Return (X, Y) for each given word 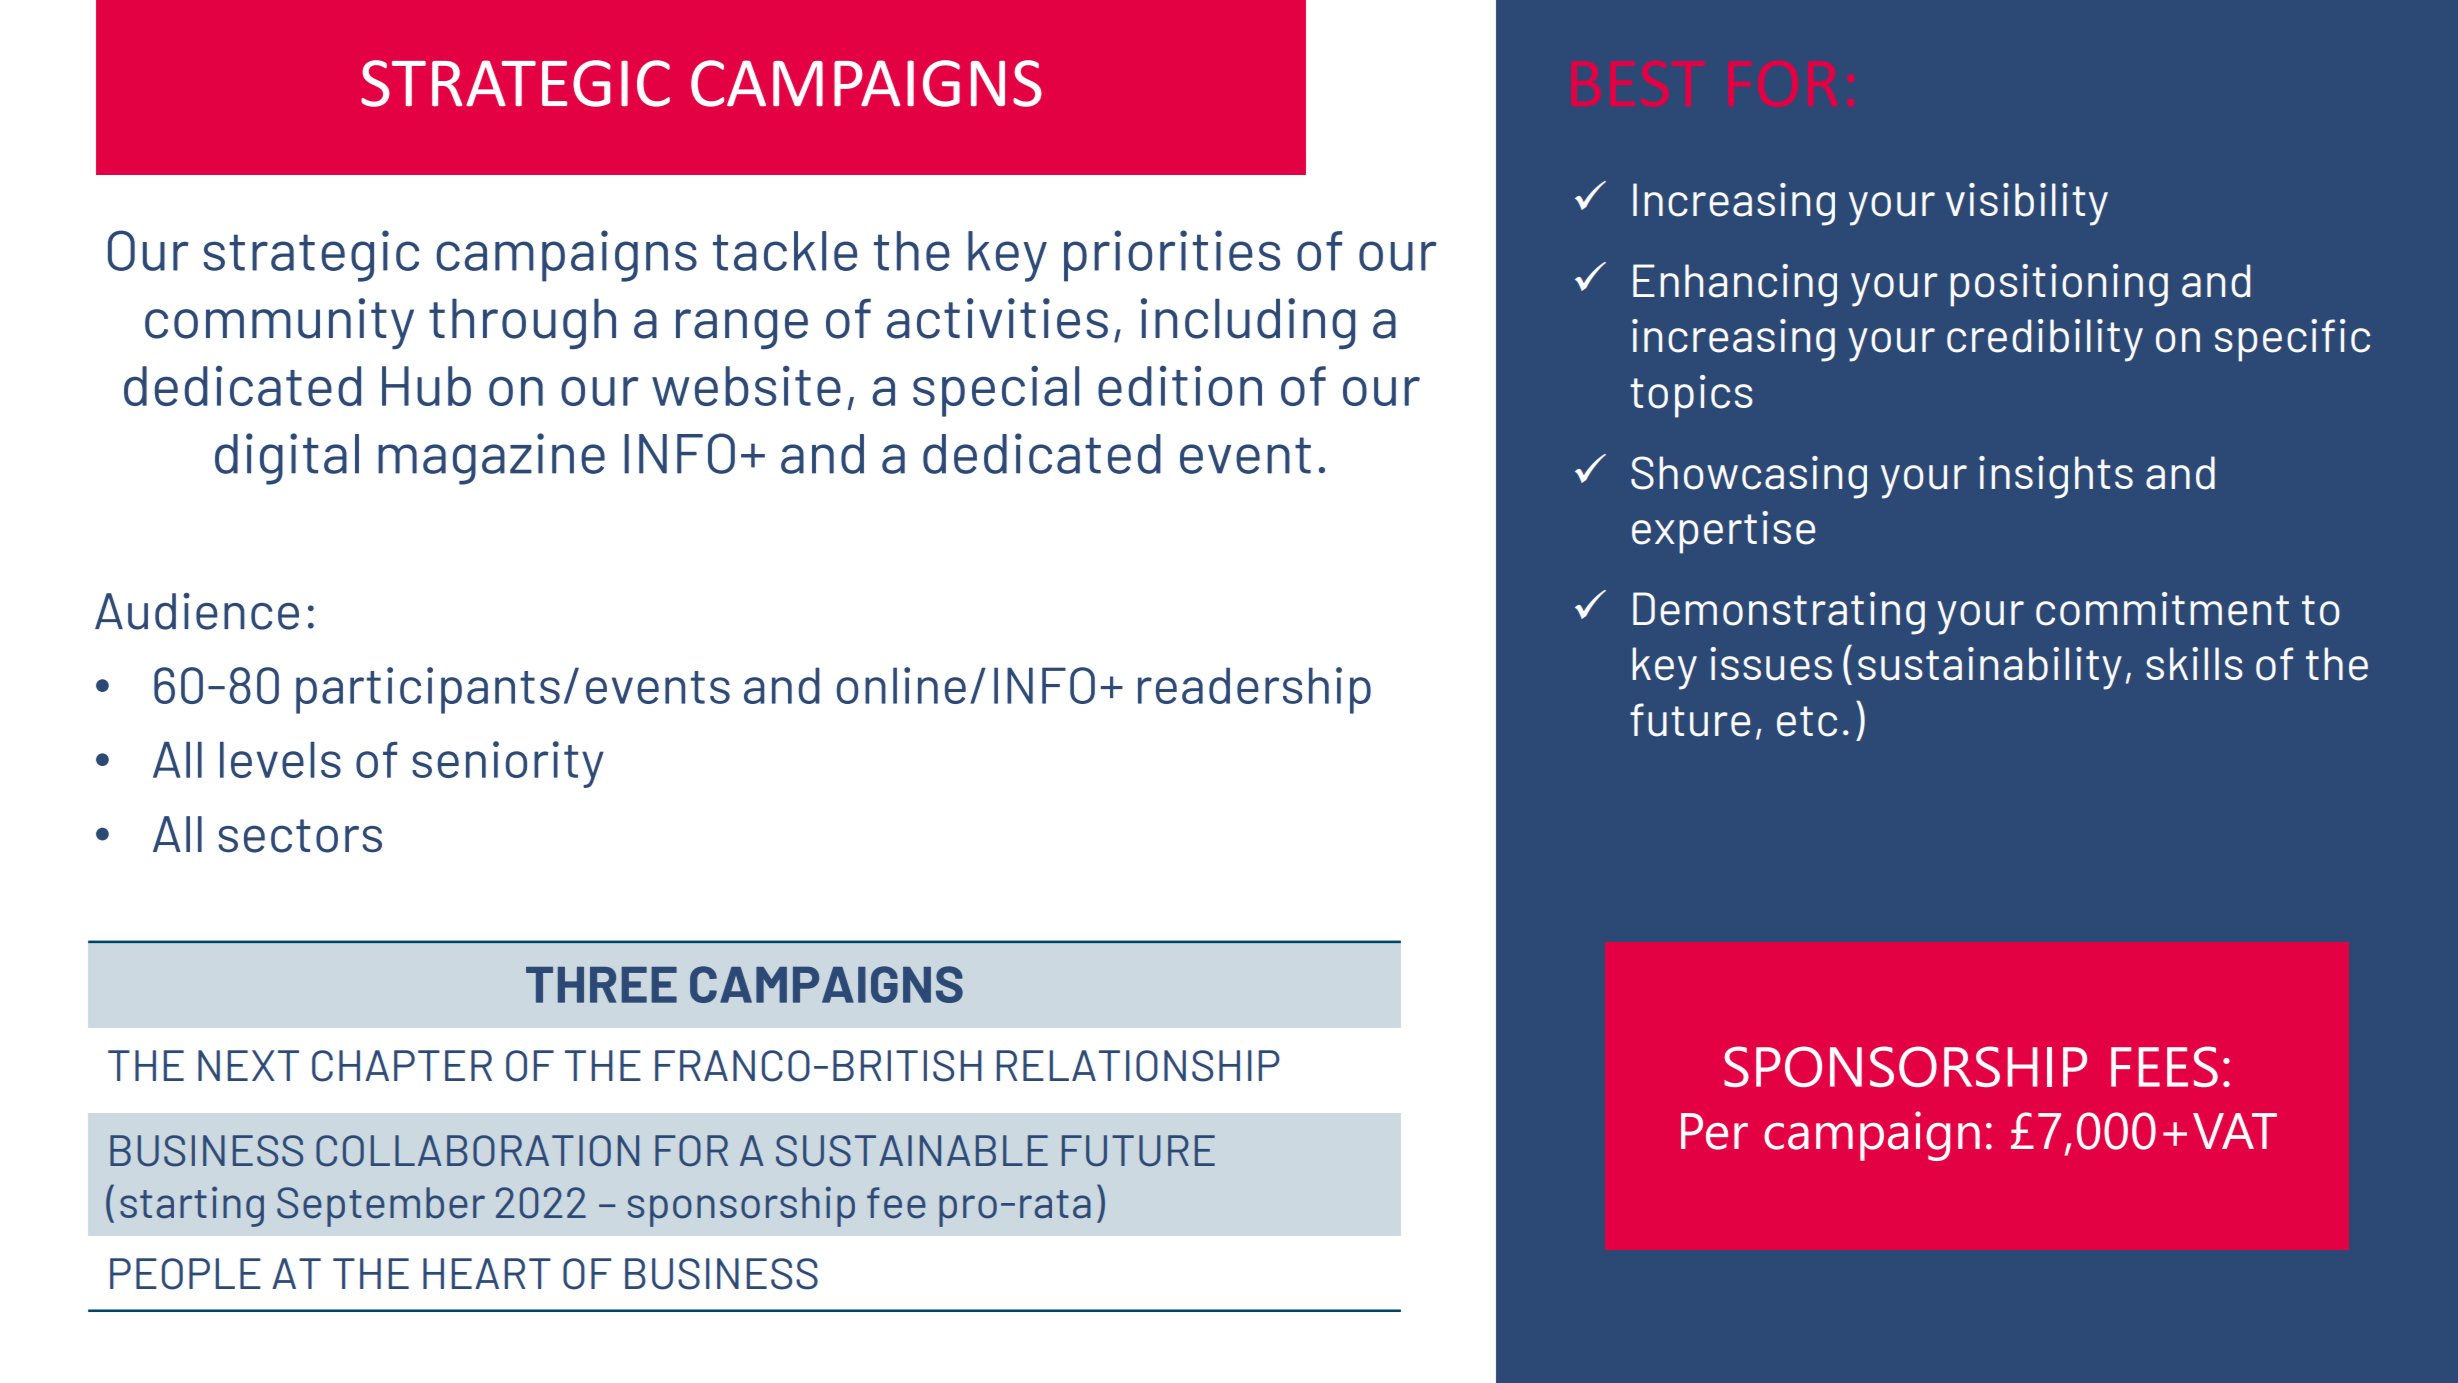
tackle (785, 251)
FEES (2164, 1066)
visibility (2027, 204)
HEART (487, 1273)
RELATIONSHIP (1138, 1066)
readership (1254, 690)
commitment (2162, 609)
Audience (197, 611)
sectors (300, 836)
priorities (1172, 256)
